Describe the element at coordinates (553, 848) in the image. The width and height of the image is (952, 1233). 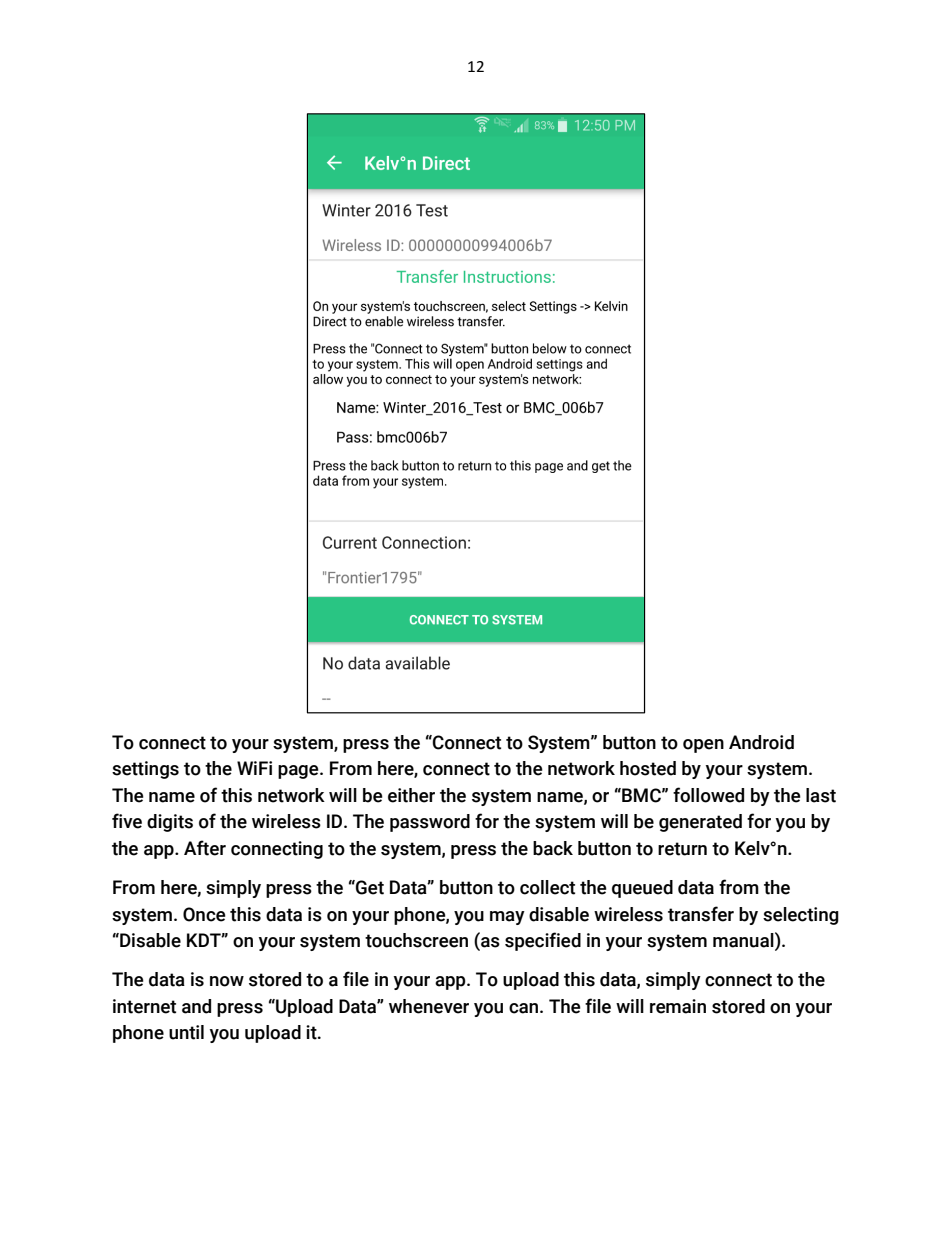
I see `back` at that location.
